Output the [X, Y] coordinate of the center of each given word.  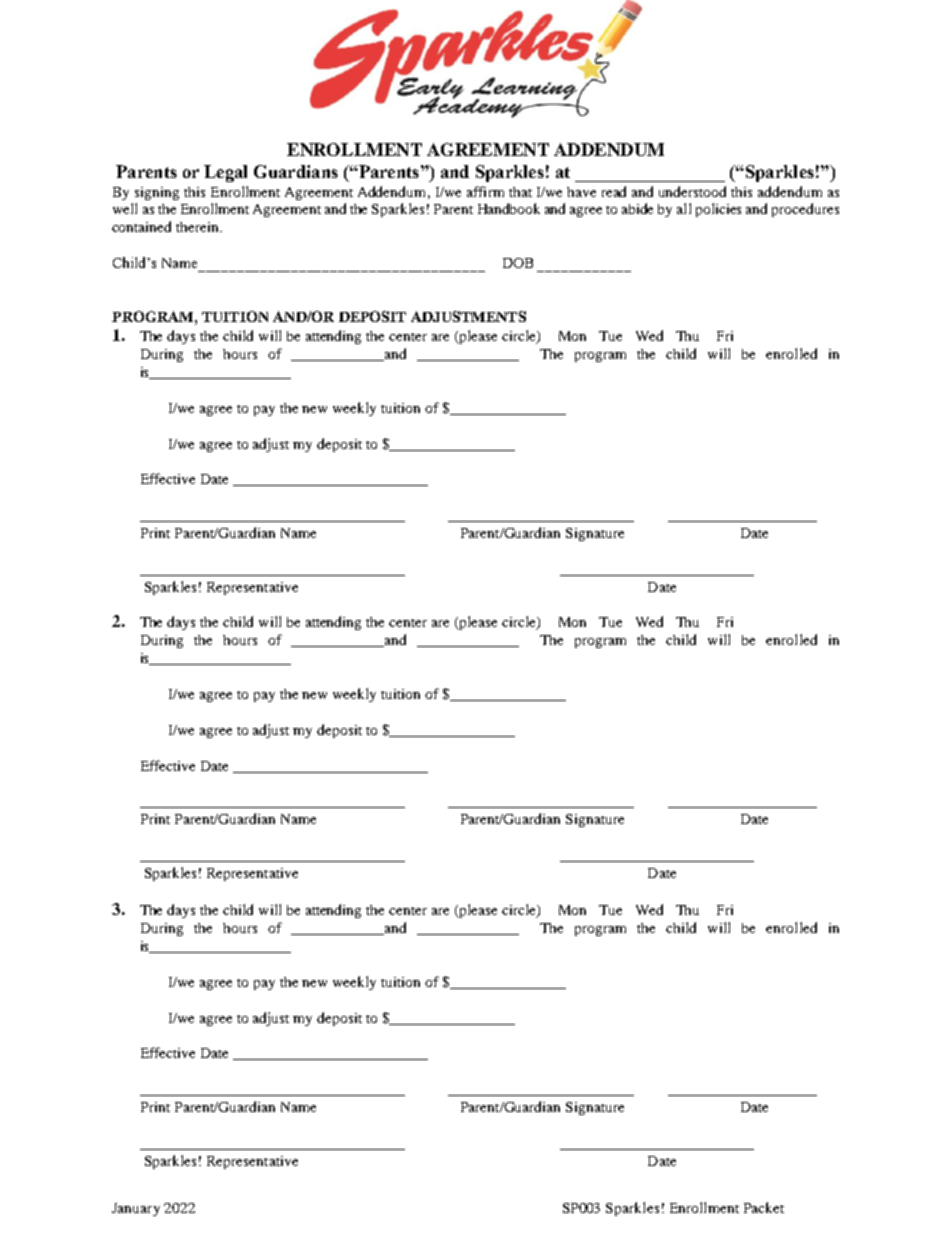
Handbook [509, 208]
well [125, 208]
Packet [764, 1207]
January [136, 1209]
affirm [485, 191]
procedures [805, 210]
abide [637, 208]
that [520, 192]
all [684, 208]
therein [199, 227]
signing [157, 193]
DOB [518, 263]
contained [141, 226]
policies [718, 210]
